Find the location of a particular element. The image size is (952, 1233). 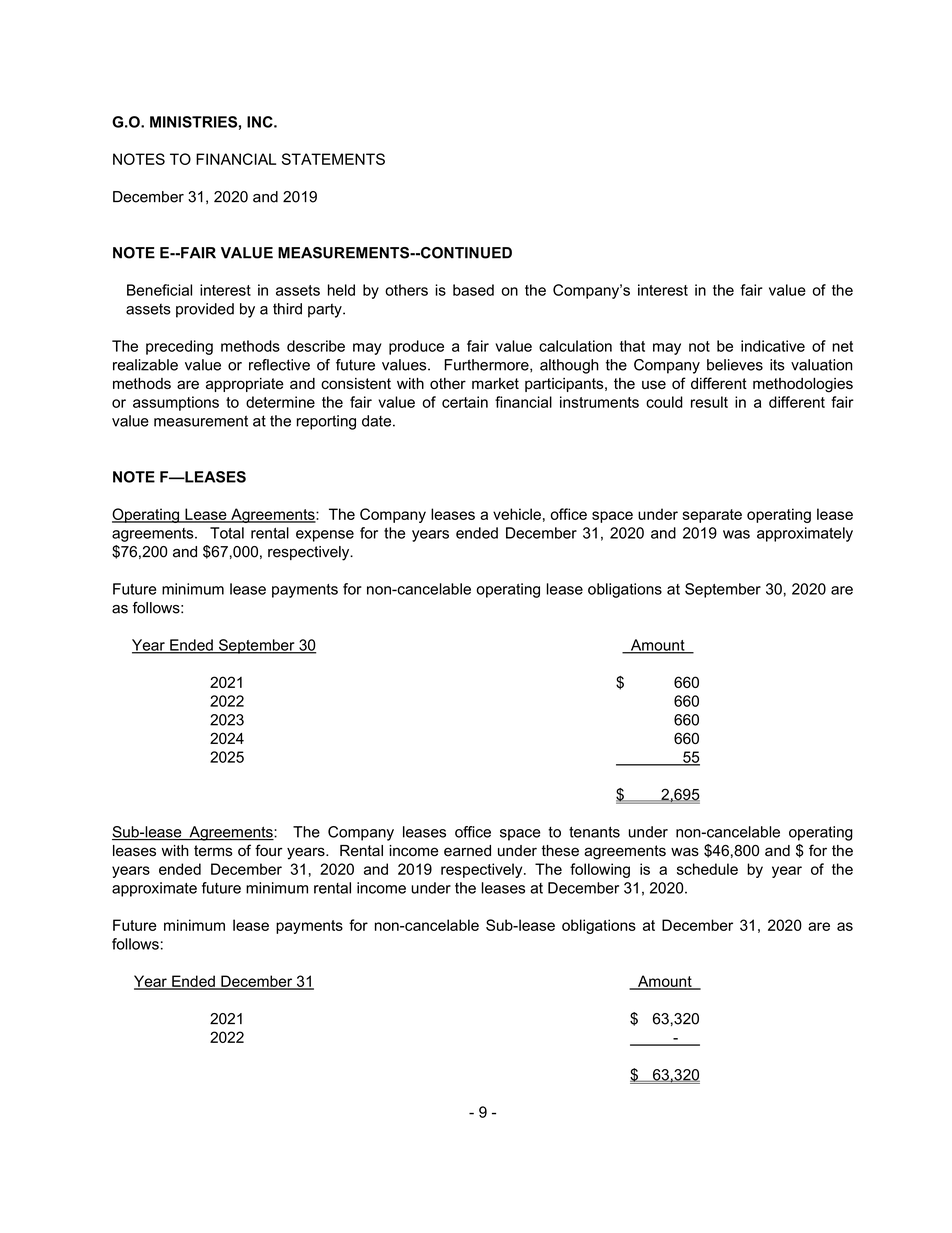

separate is located at coordinates (712, 516).
